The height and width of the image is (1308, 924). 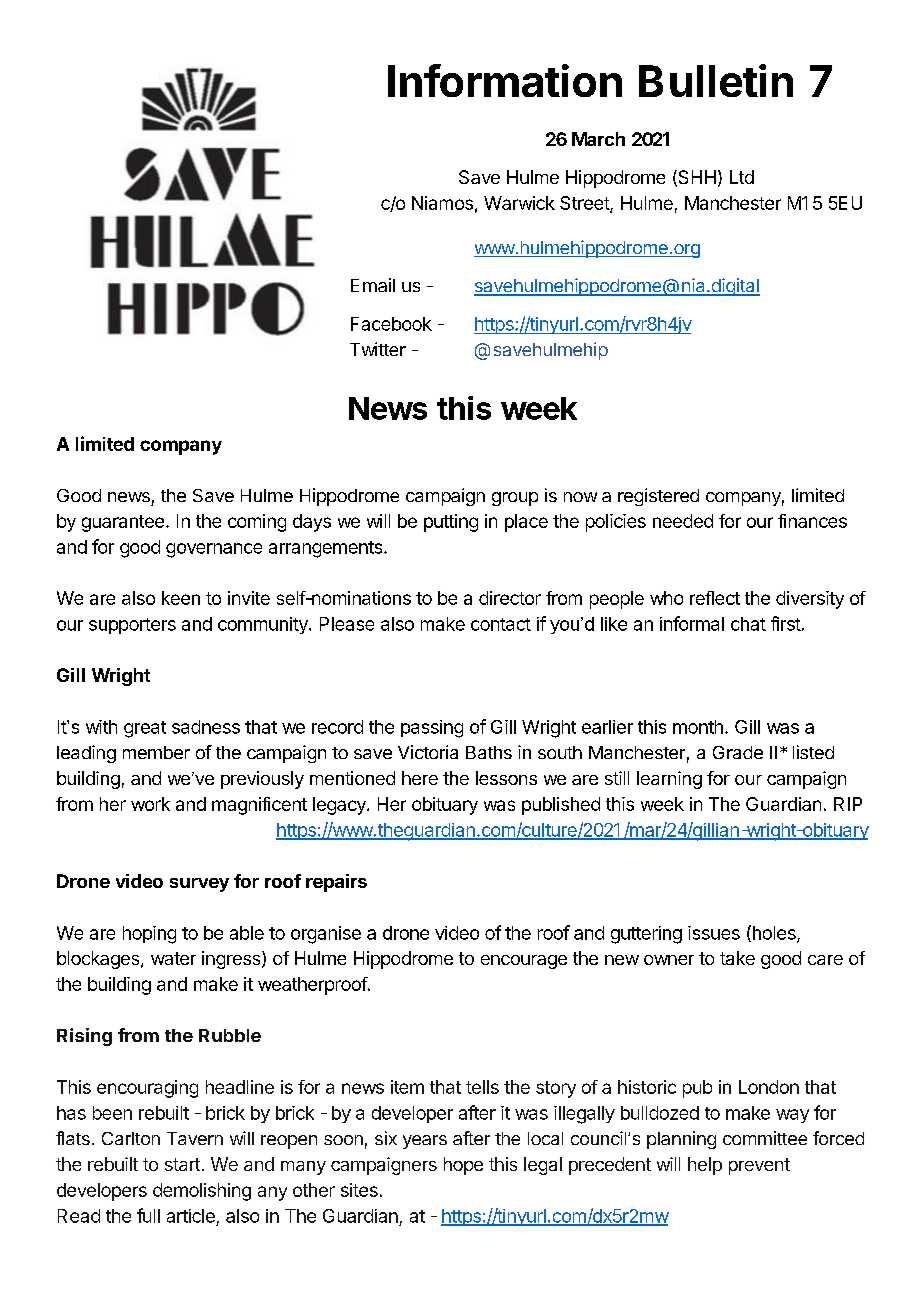 I want to click on guarantee, so click(x=123, y=523).
